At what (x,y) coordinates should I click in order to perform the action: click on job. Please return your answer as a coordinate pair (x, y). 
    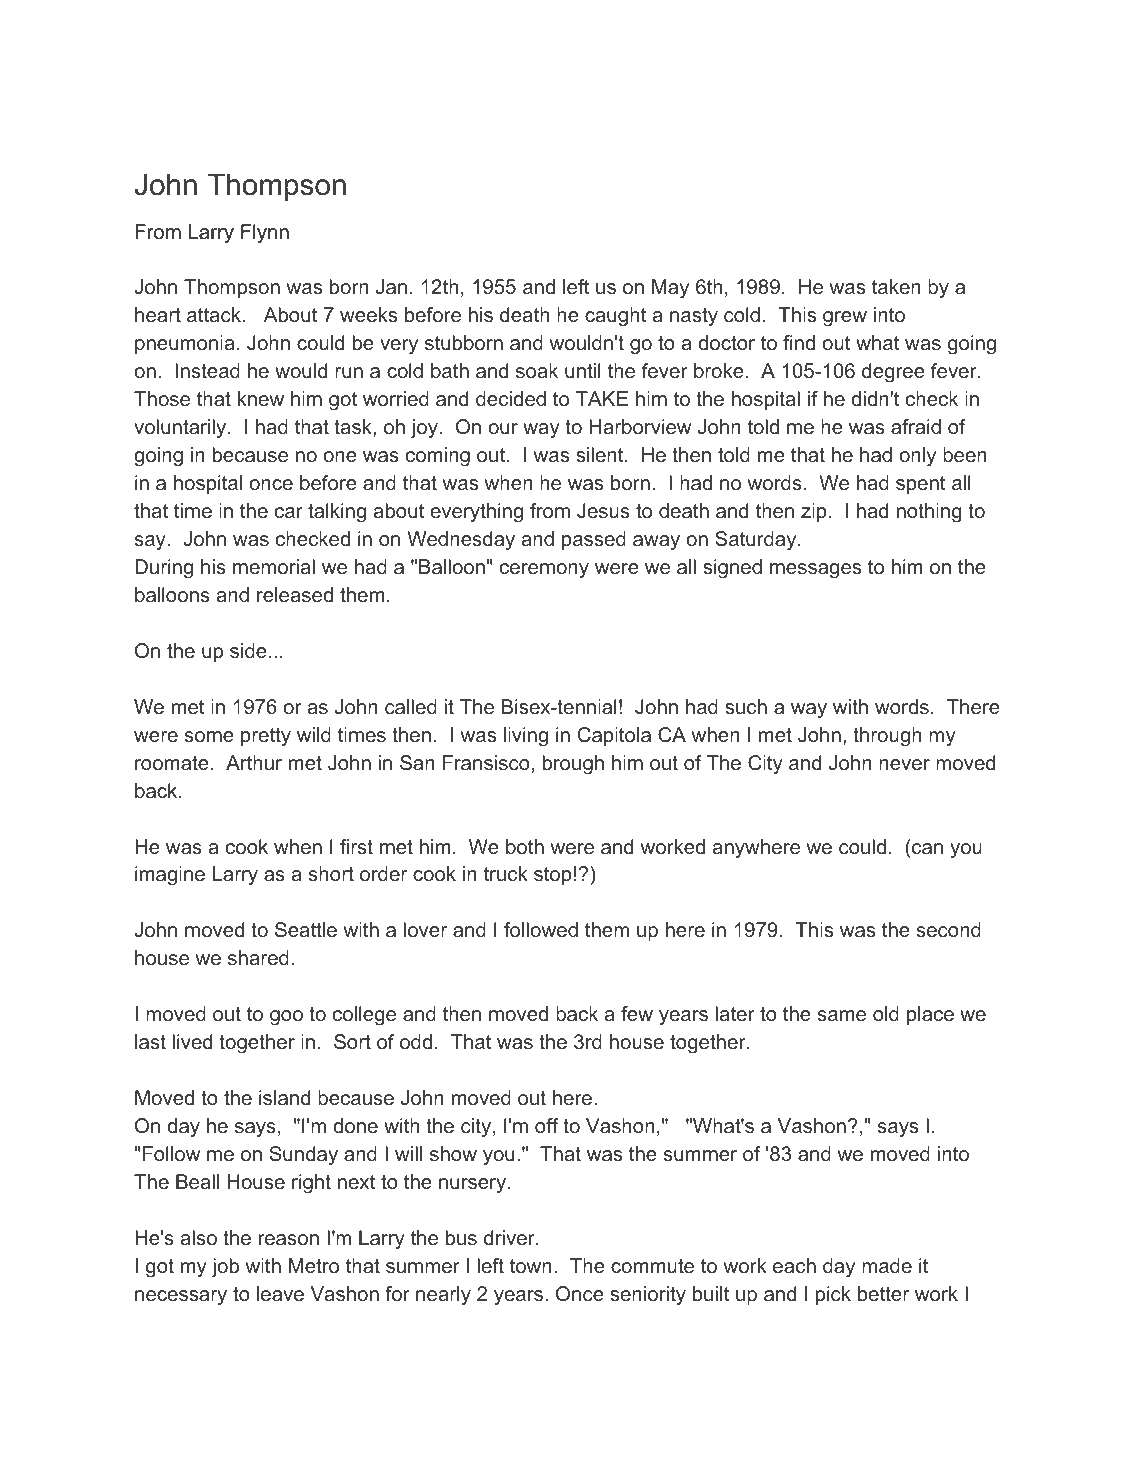
    Looking at the image, I should click on (225, 1268).
